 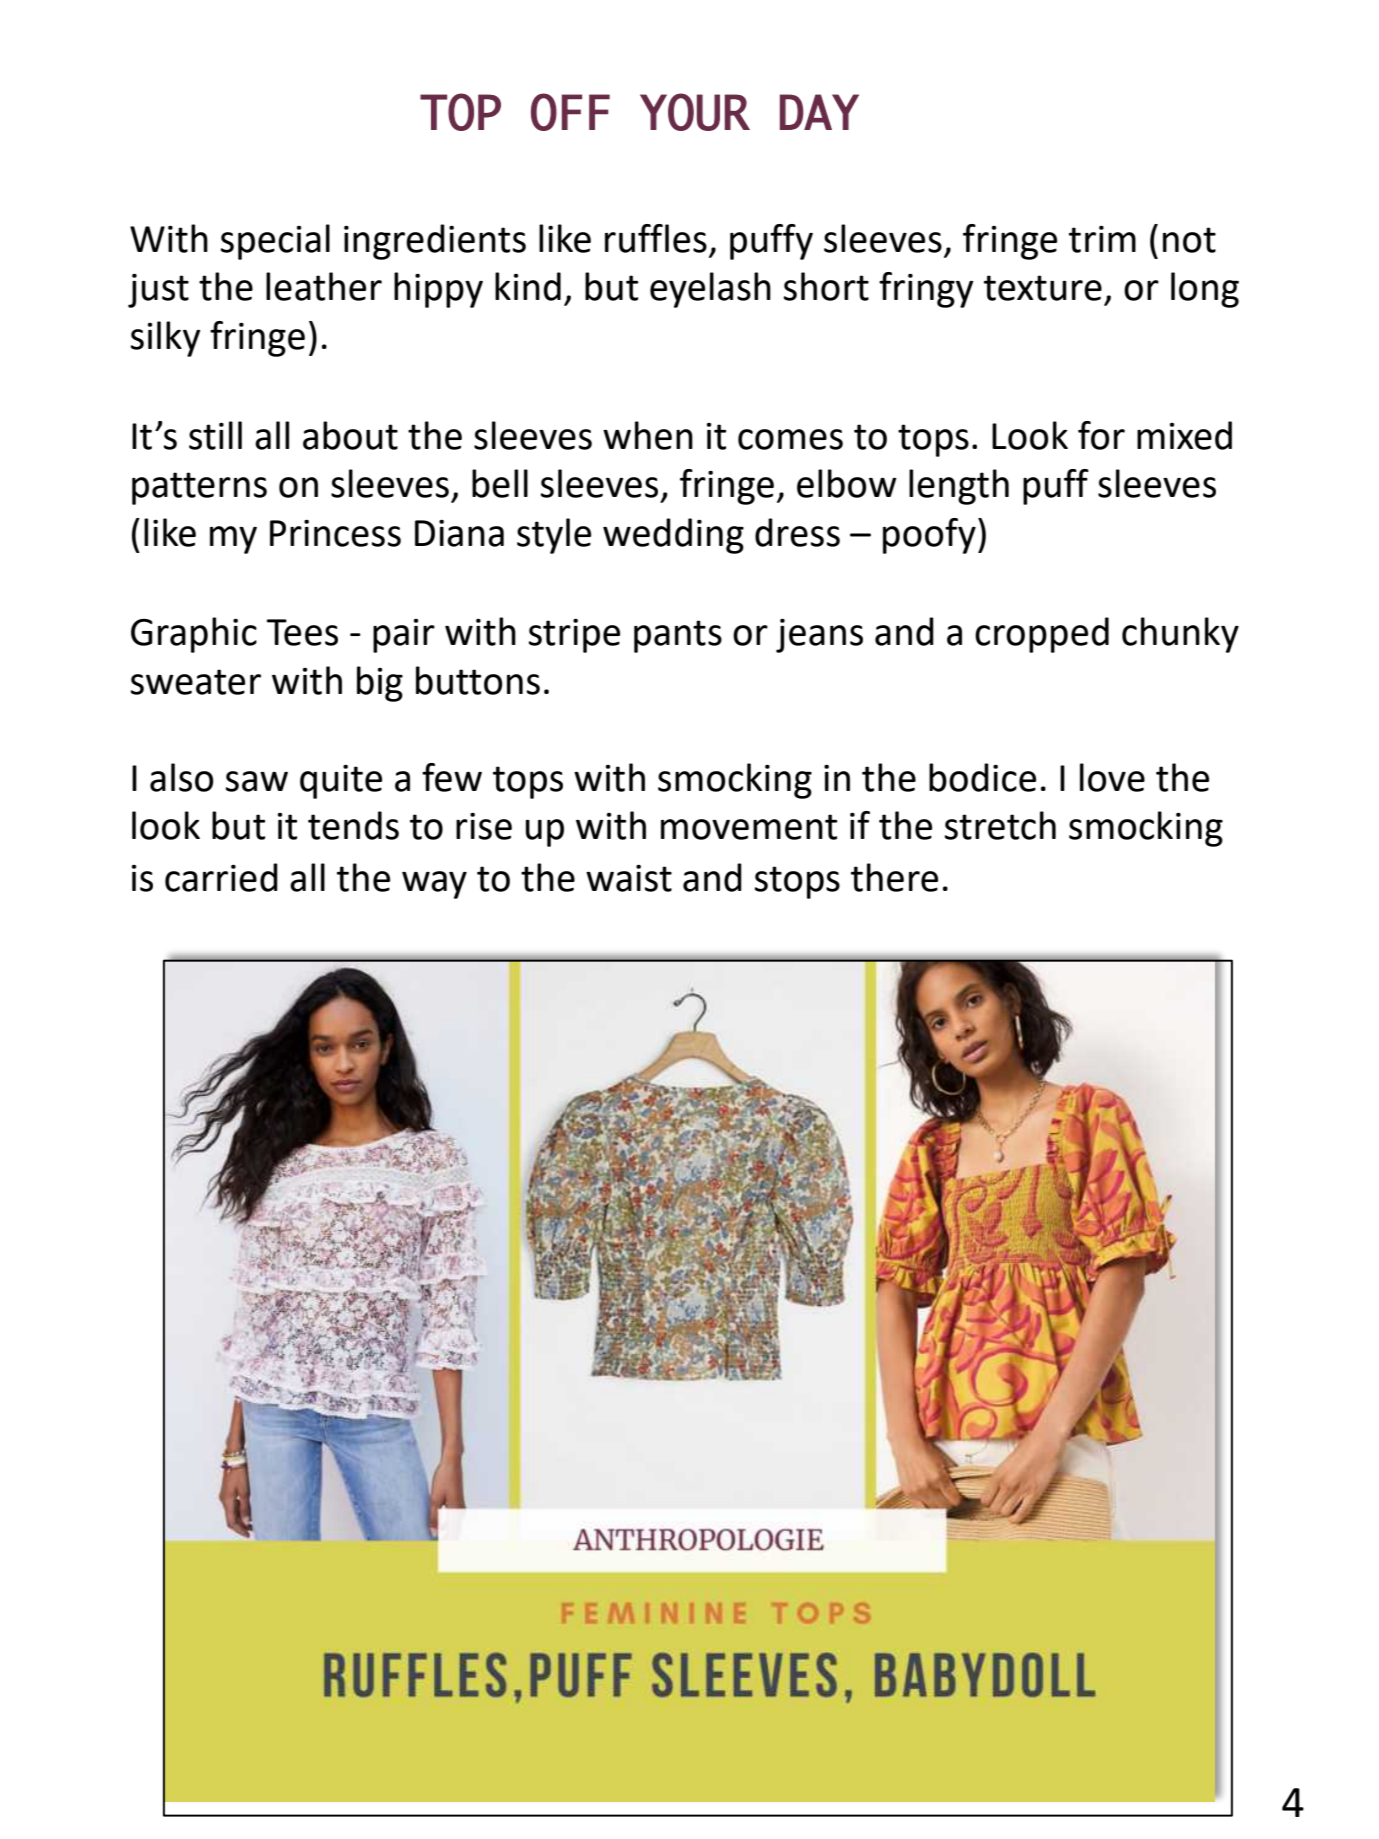 What do you see at coordinates (819, 112) in the page?
I see `DAY` at bounding box center [819, 112].
